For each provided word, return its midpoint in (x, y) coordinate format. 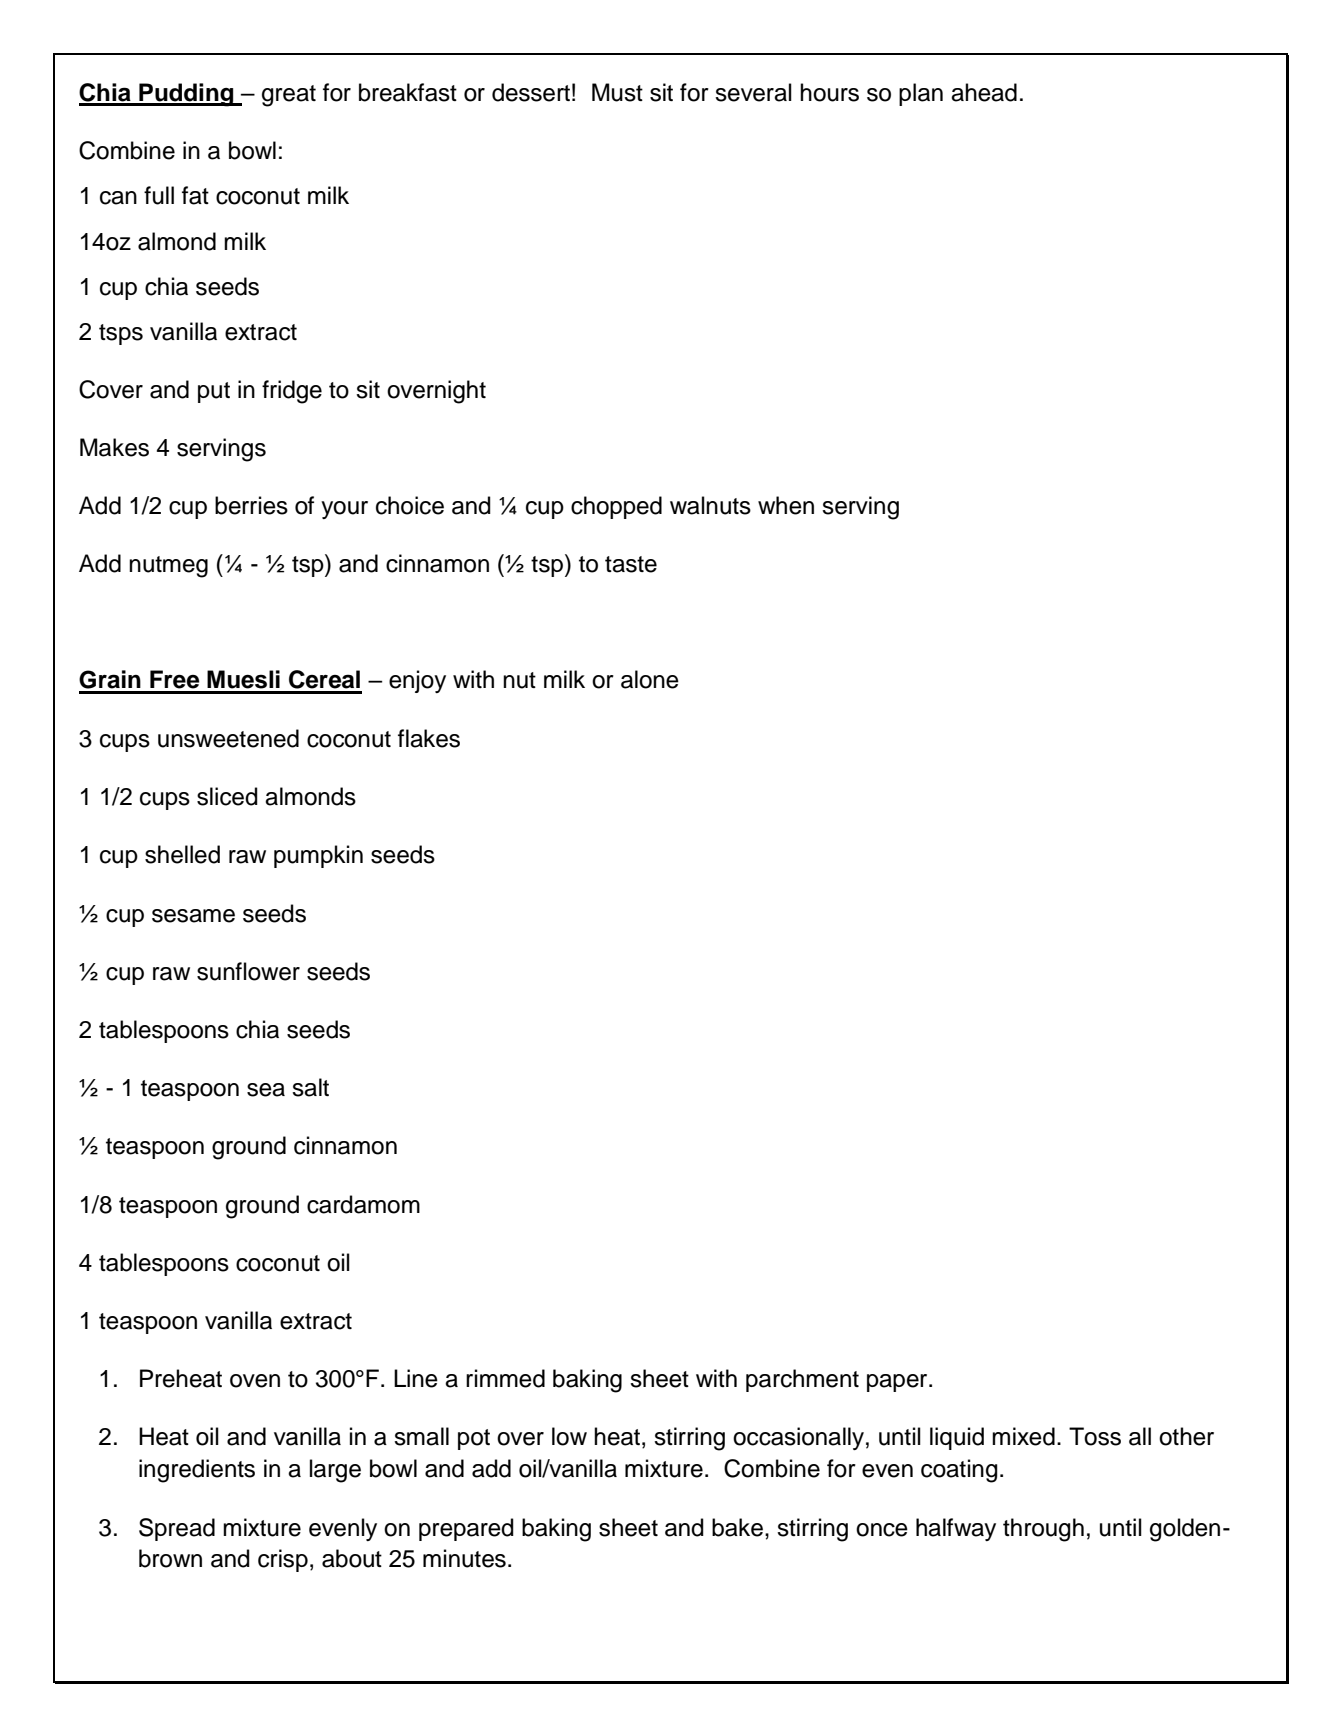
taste (631, 564)
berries (251, 505)
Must (617, 92)
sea (266, 1090)
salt (310, 1087)
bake (737, 1527)
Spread (177, 1529)
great (289, 96)
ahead (984, 92)
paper (898, 1383)
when (786, 505)
